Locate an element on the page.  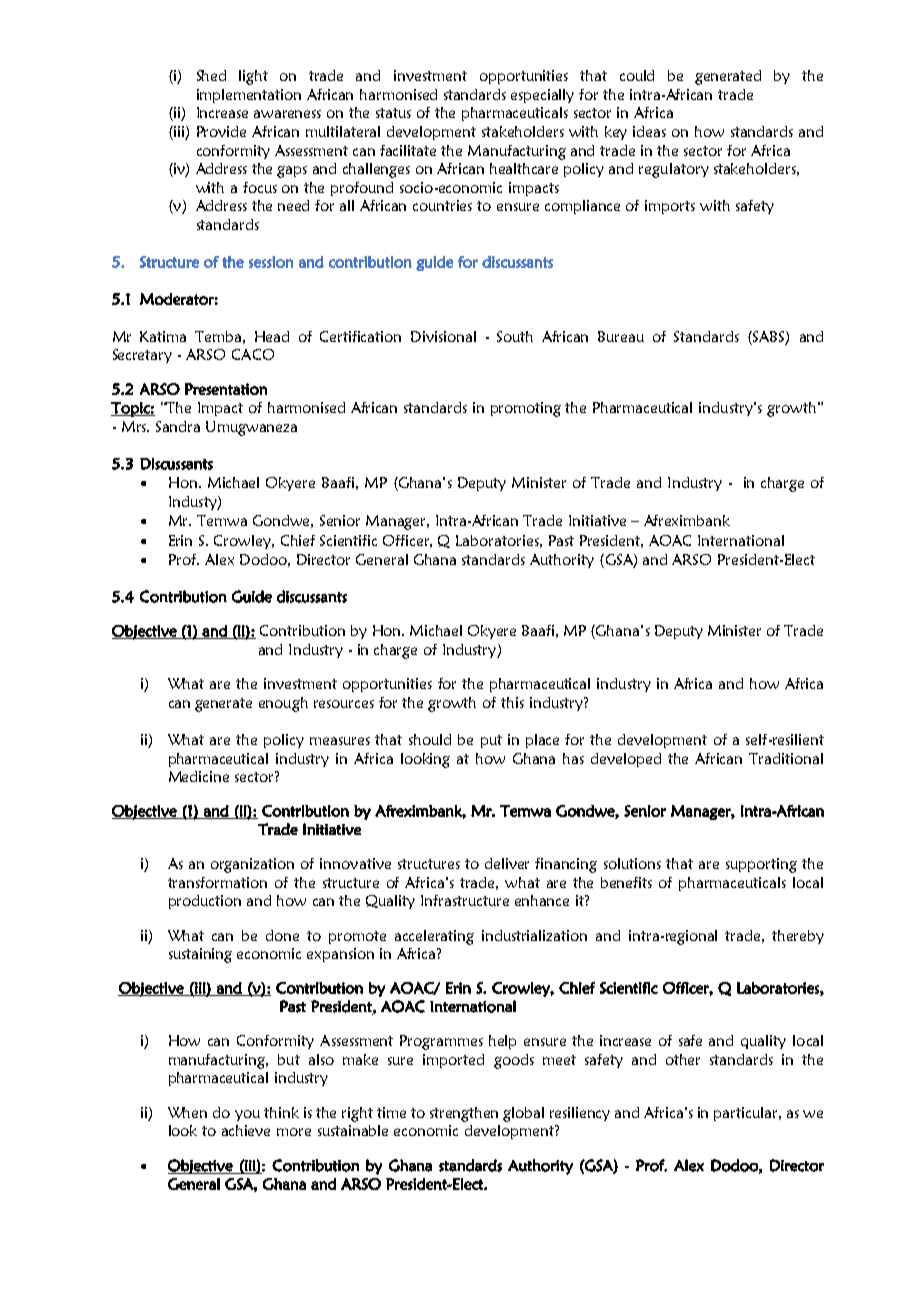
status is located at coordinates (393, 113).
